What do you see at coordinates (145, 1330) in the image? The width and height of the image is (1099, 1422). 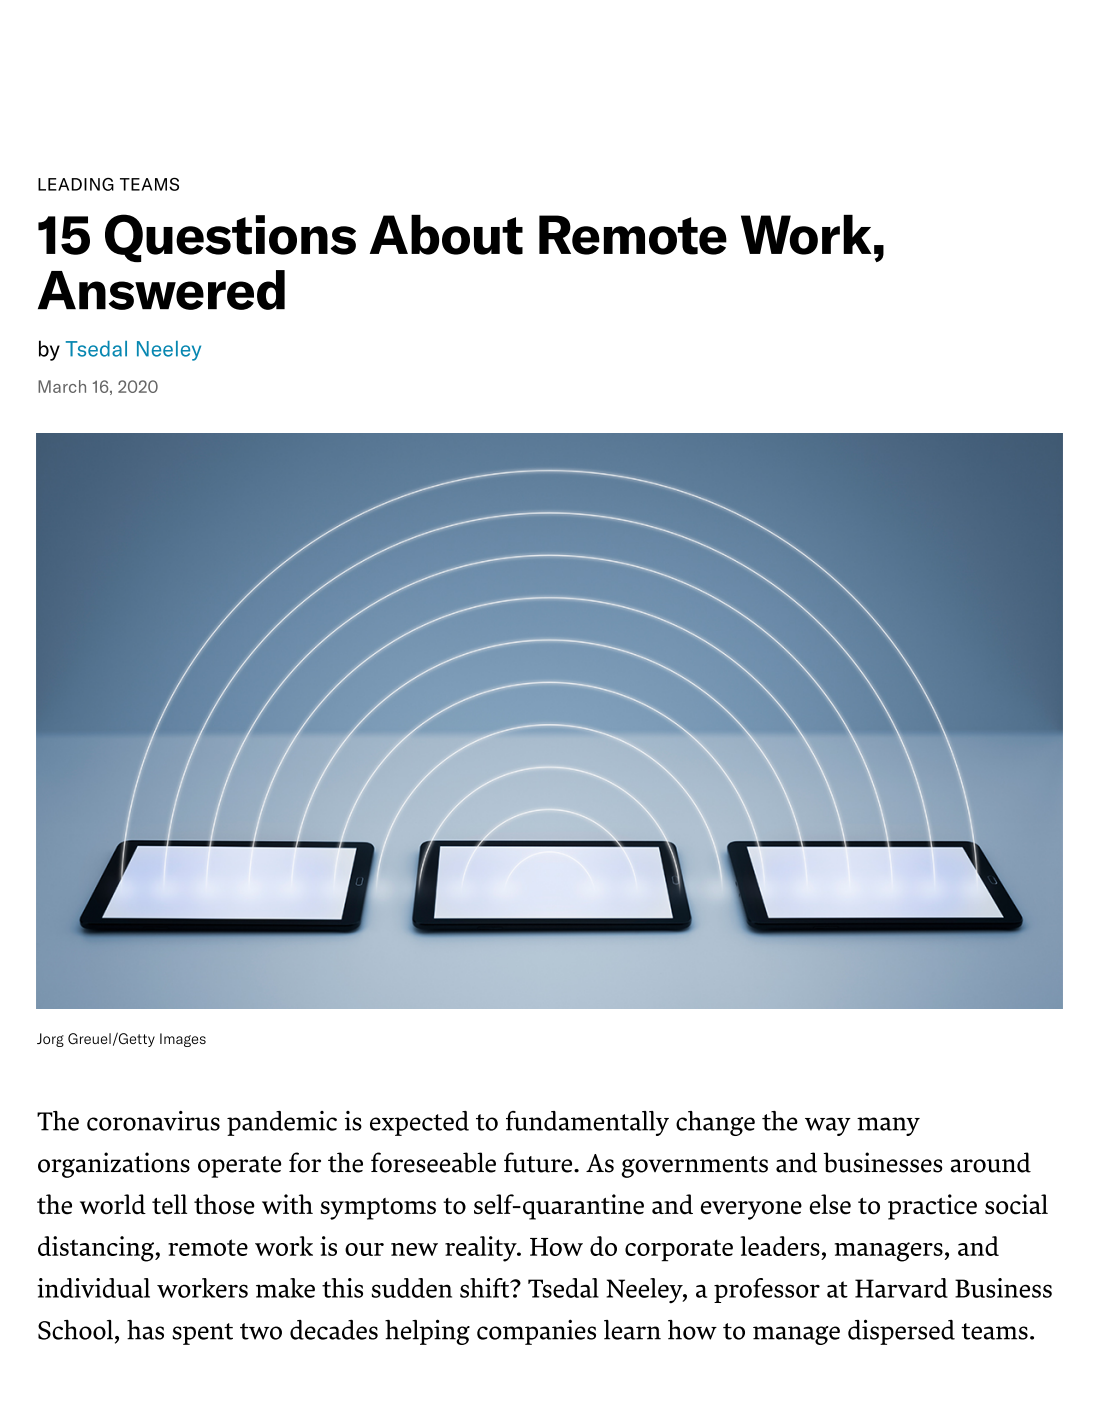 I see `has` at bounding box center [145, 1330].
